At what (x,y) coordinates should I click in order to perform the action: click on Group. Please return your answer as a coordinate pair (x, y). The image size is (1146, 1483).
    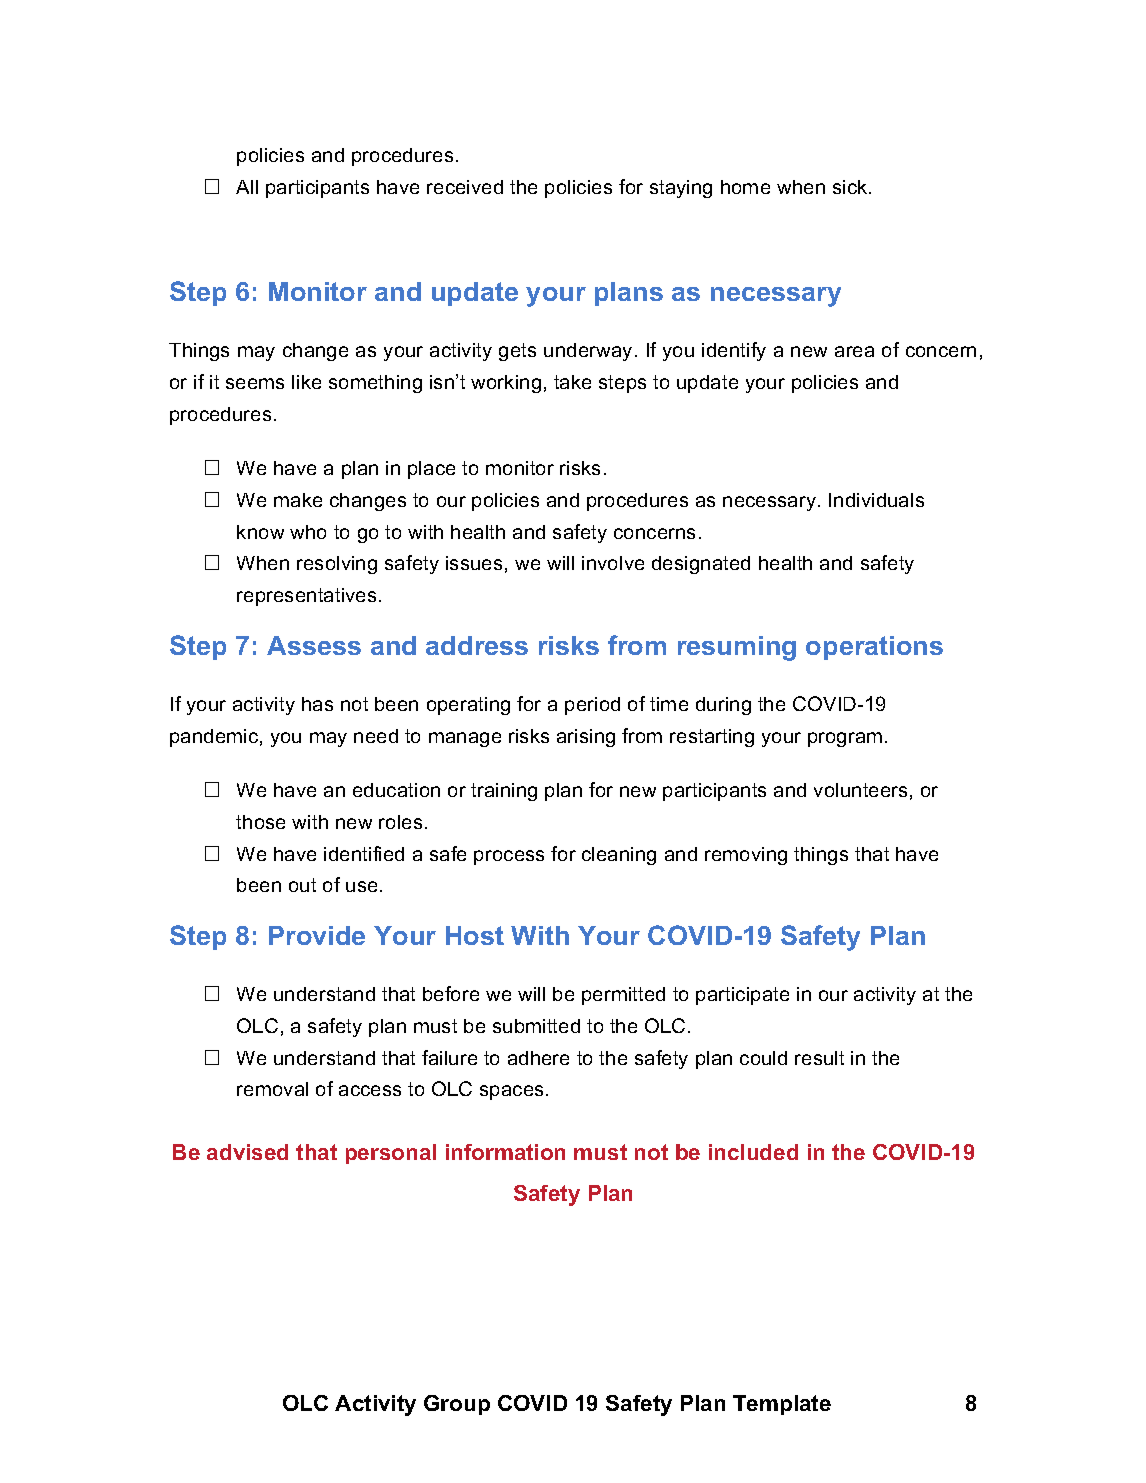
    Looking at the image, I should click on (457, 1405).
